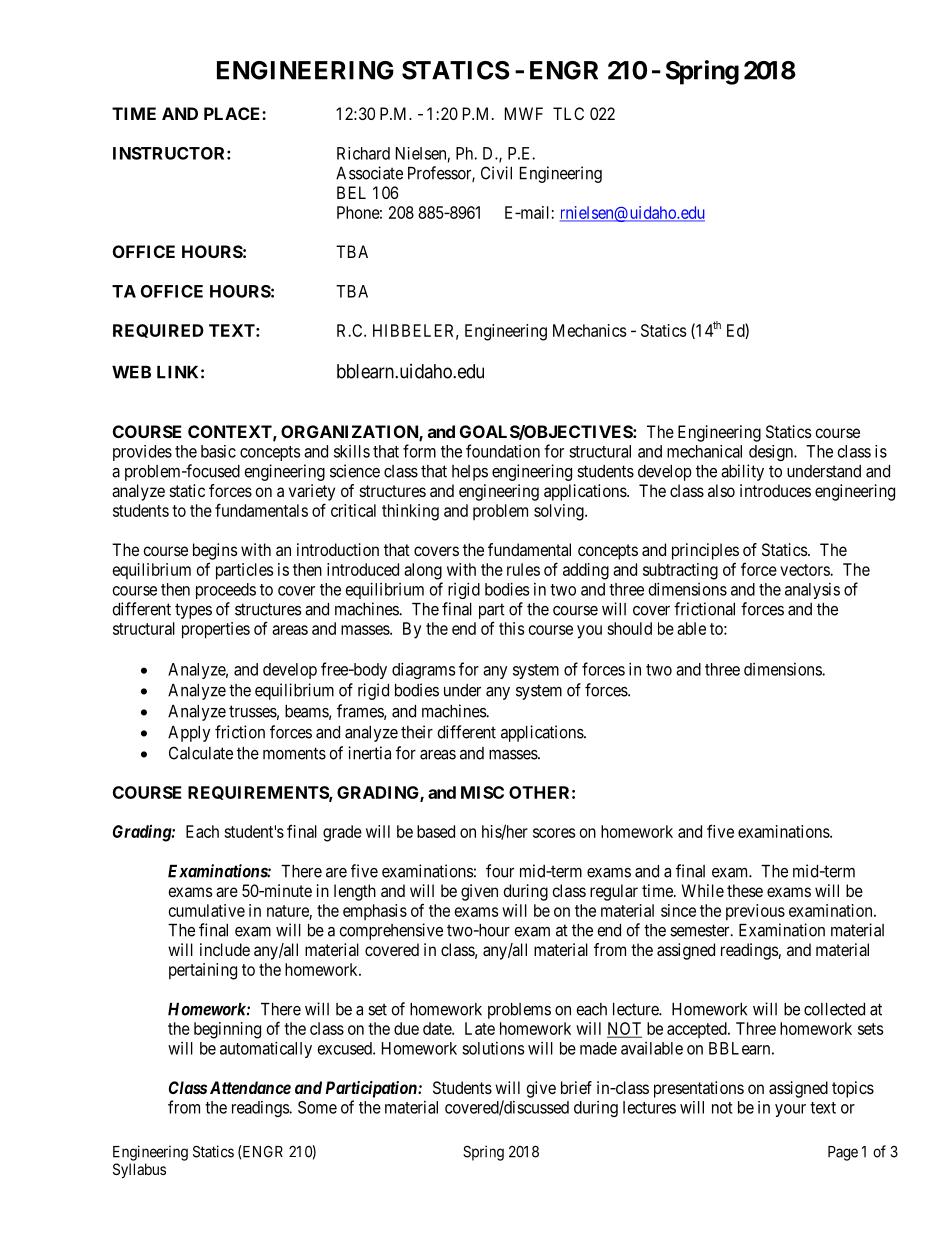 Image resolution: width=952 pixels, height=1233 pixels. What do you see at coordinates (568, 113) in the page?
I see `TLC` at bounding box center [568, 113].
